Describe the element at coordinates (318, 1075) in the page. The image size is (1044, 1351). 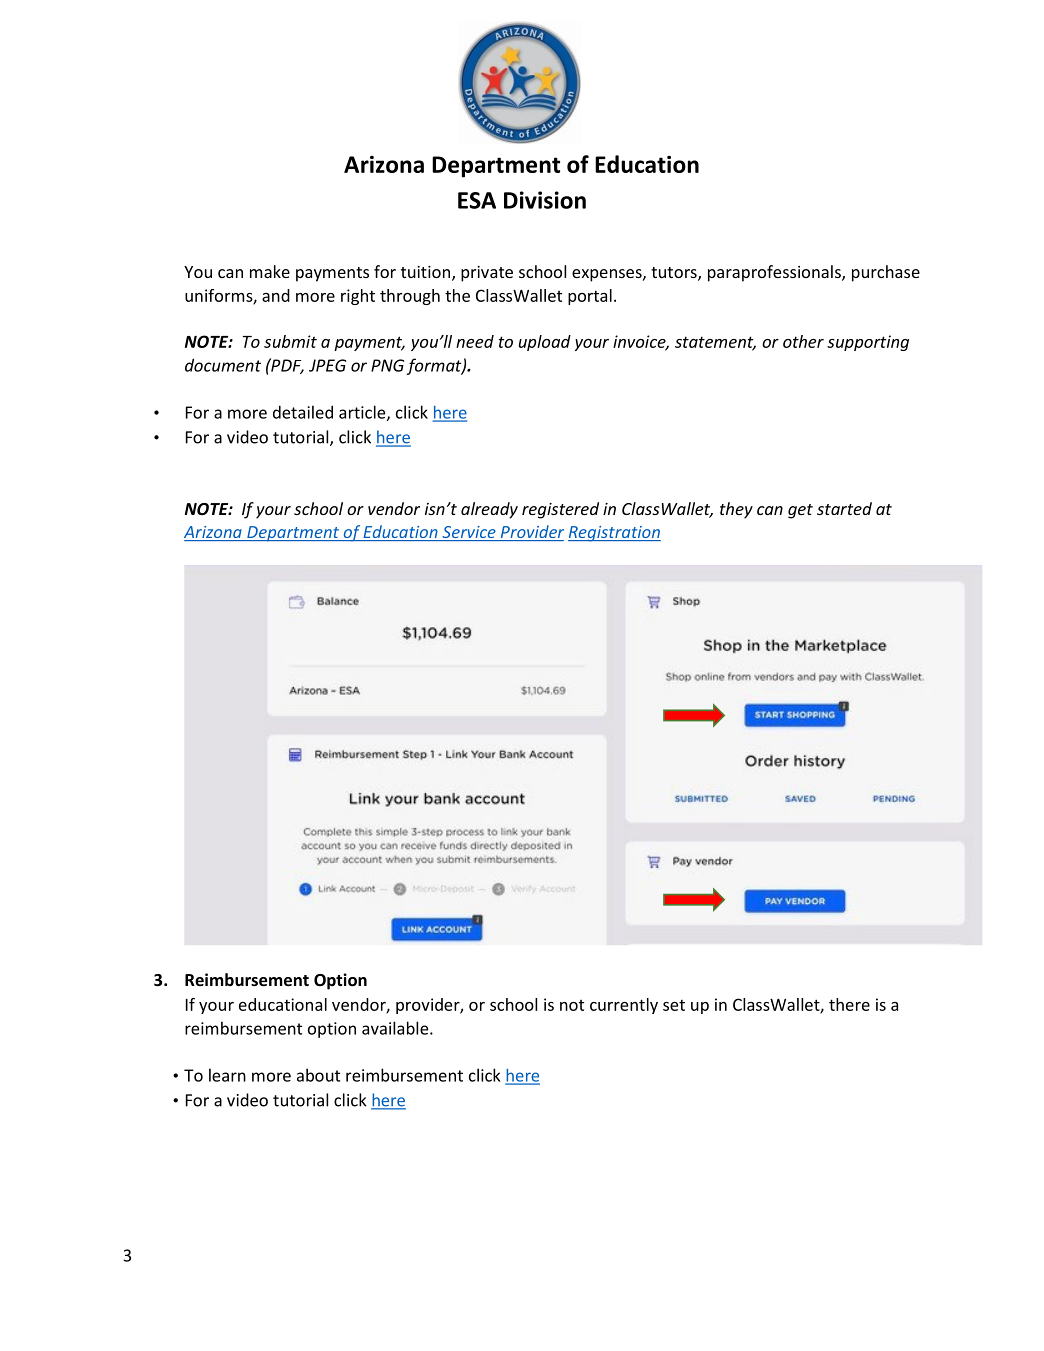
I see `about` at that location.
